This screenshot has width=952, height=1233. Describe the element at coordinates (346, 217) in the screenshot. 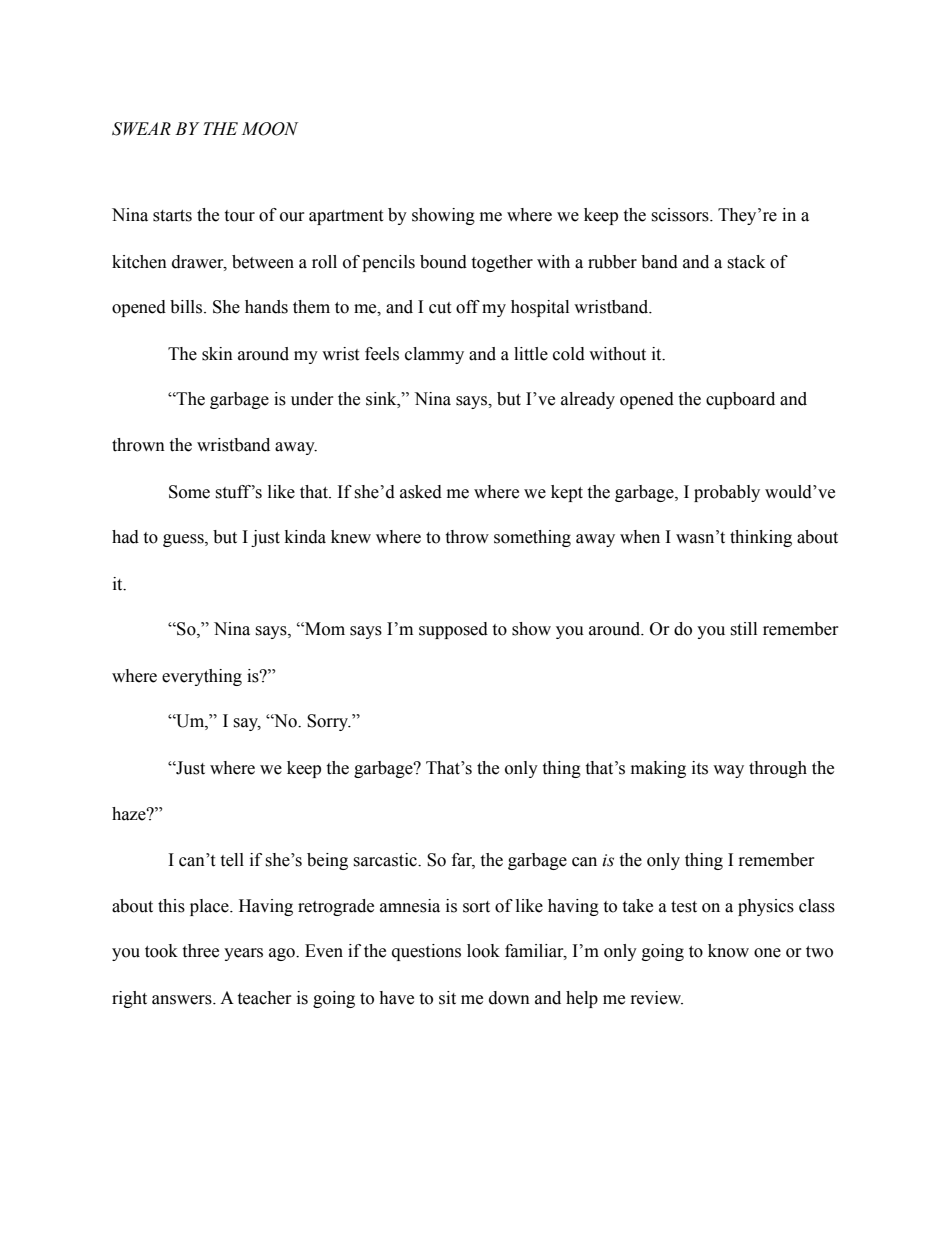

I see `apartment` at that location.
